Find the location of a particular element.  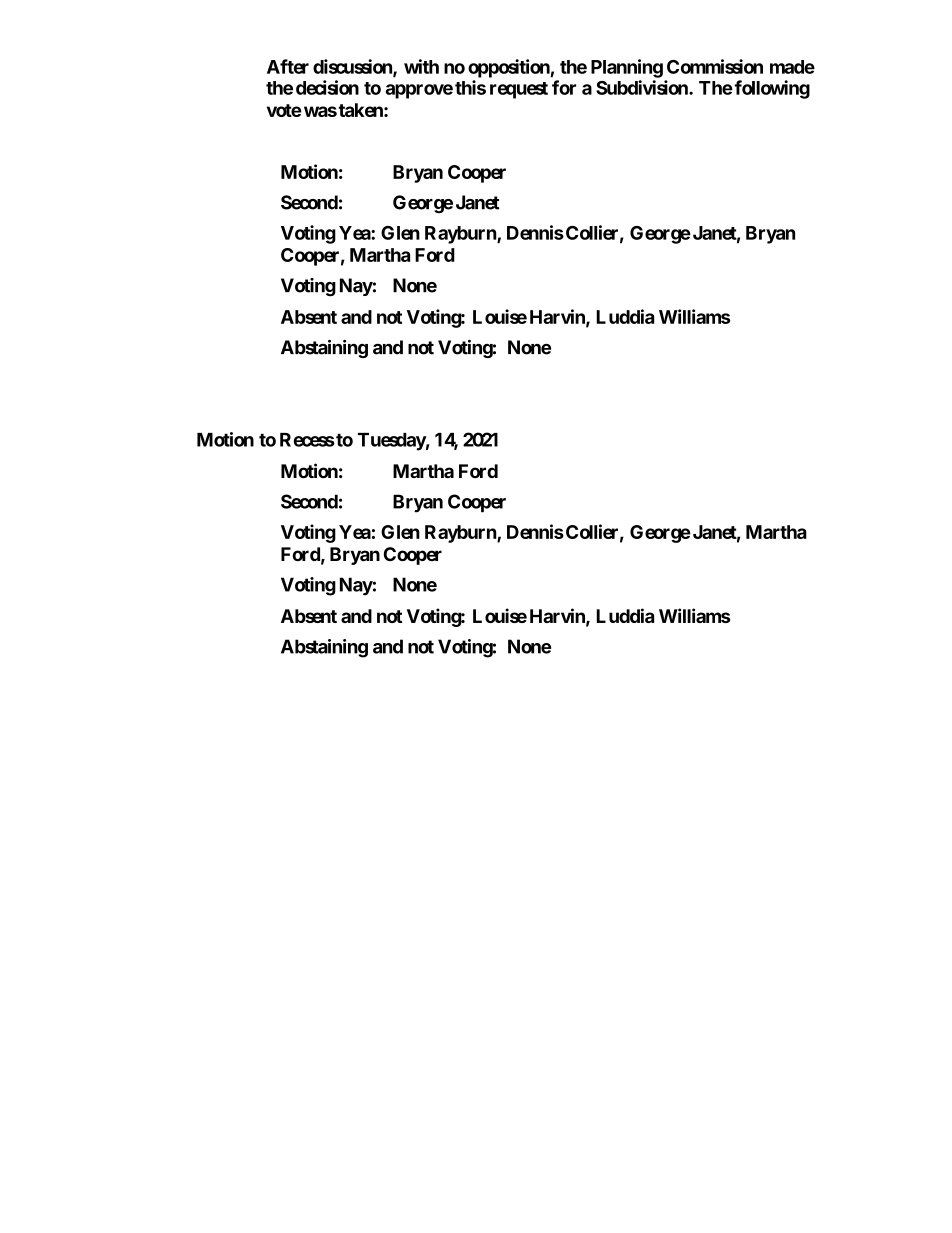

decision is located at coordinates (327, 87).
